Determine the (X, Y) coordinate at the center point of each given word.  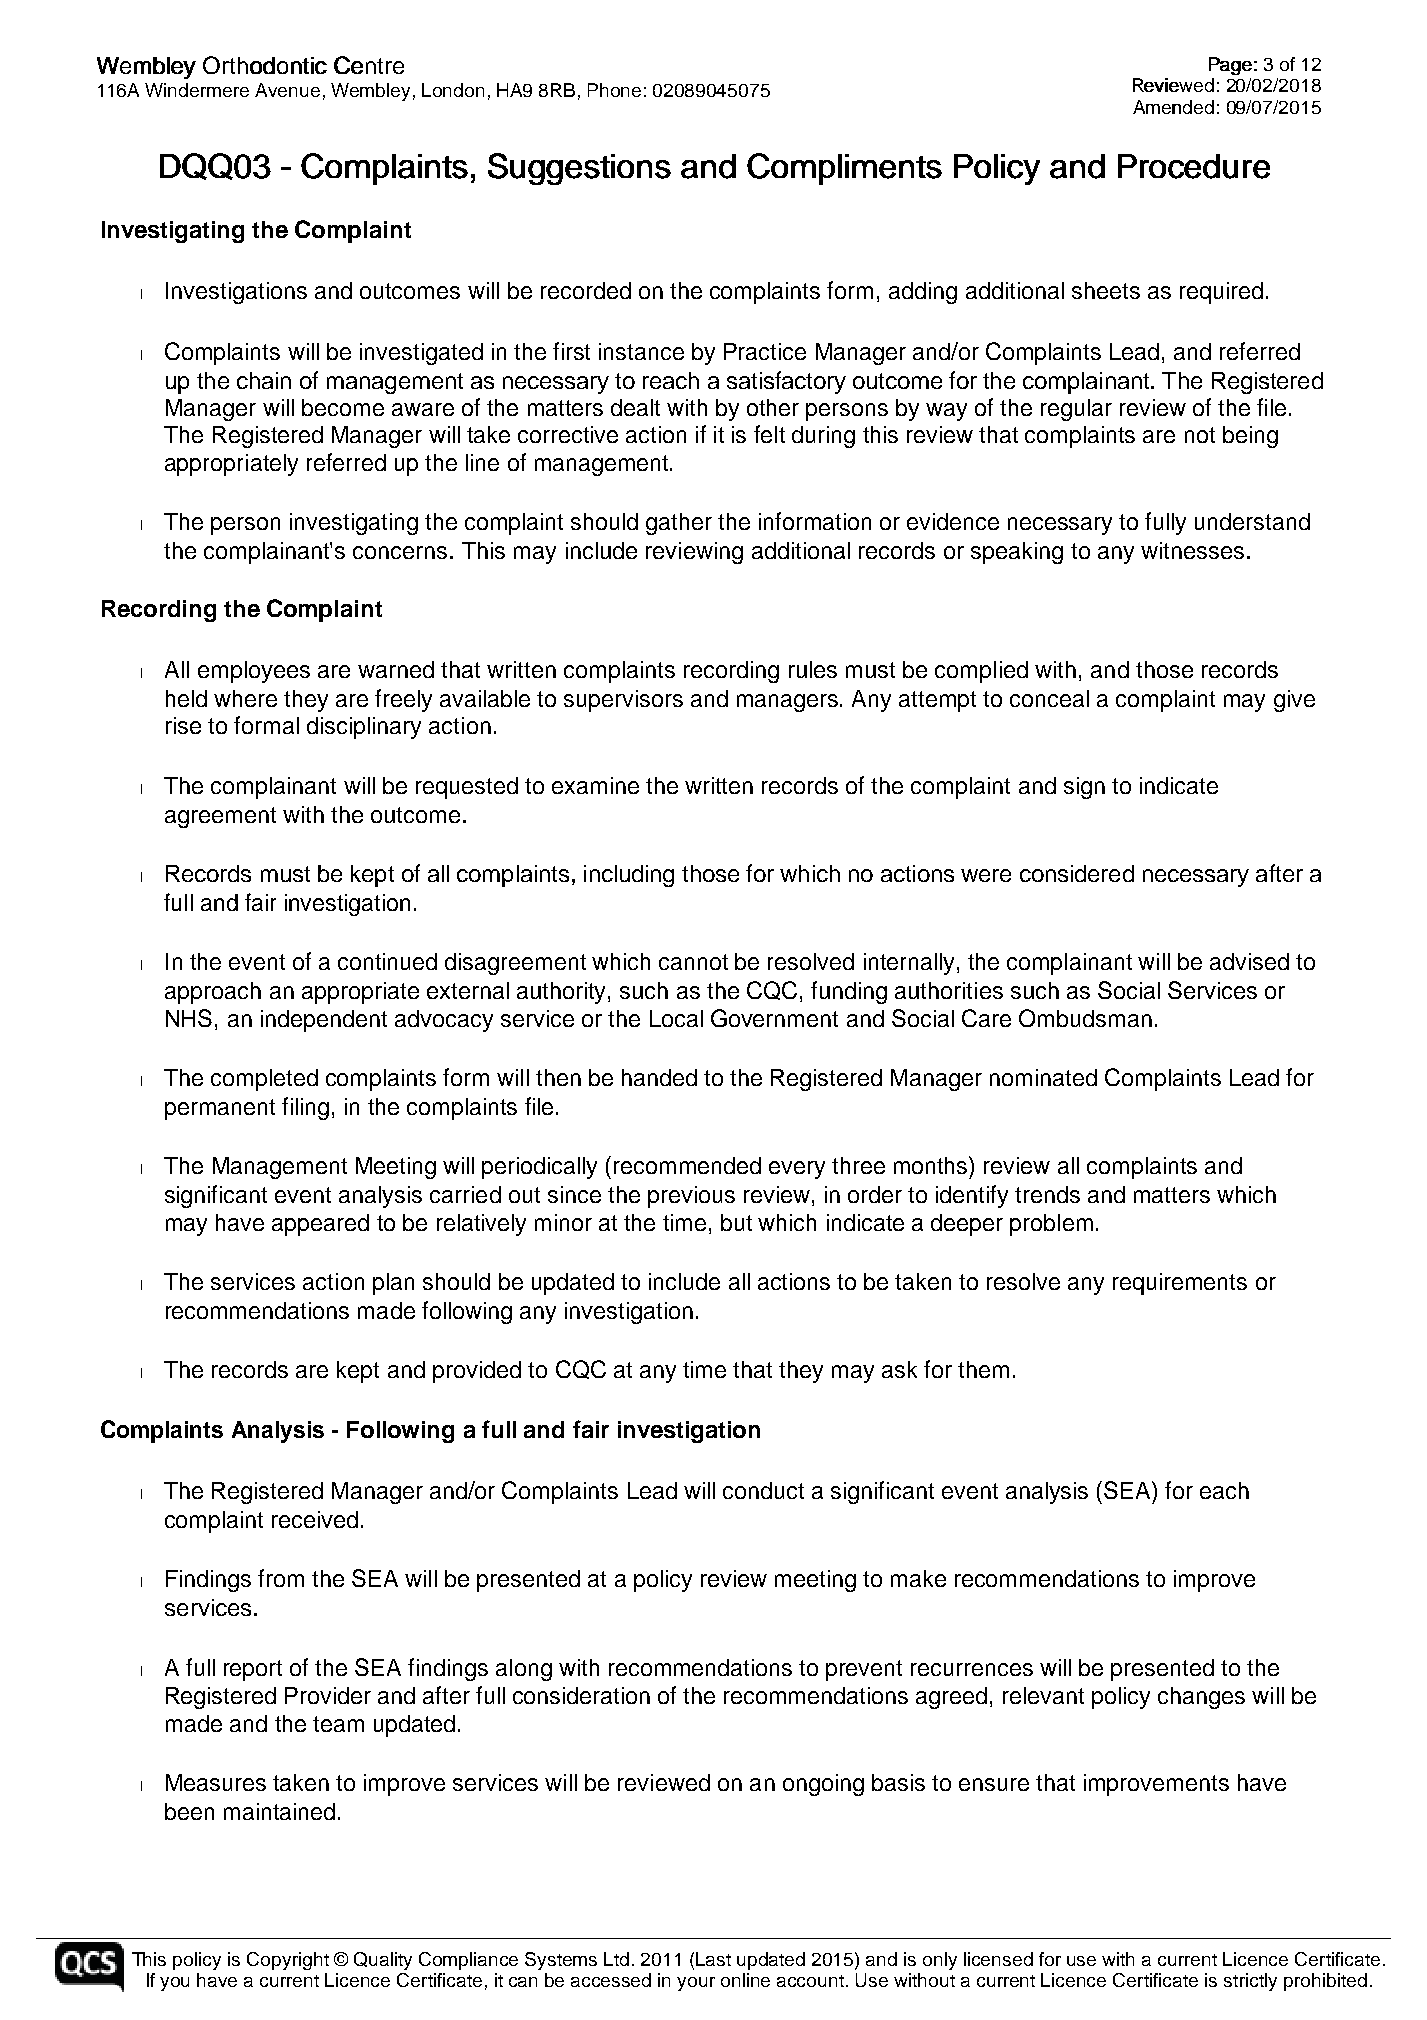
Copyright (288, 1961)
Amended (1173, 107)
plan (393, 1284)
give (1294, 701)
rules (813, 669)
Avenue (287, 90)
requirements (1180, 1284)
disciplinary (364, 728)
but (736, 1222)
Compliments (844, 169)
